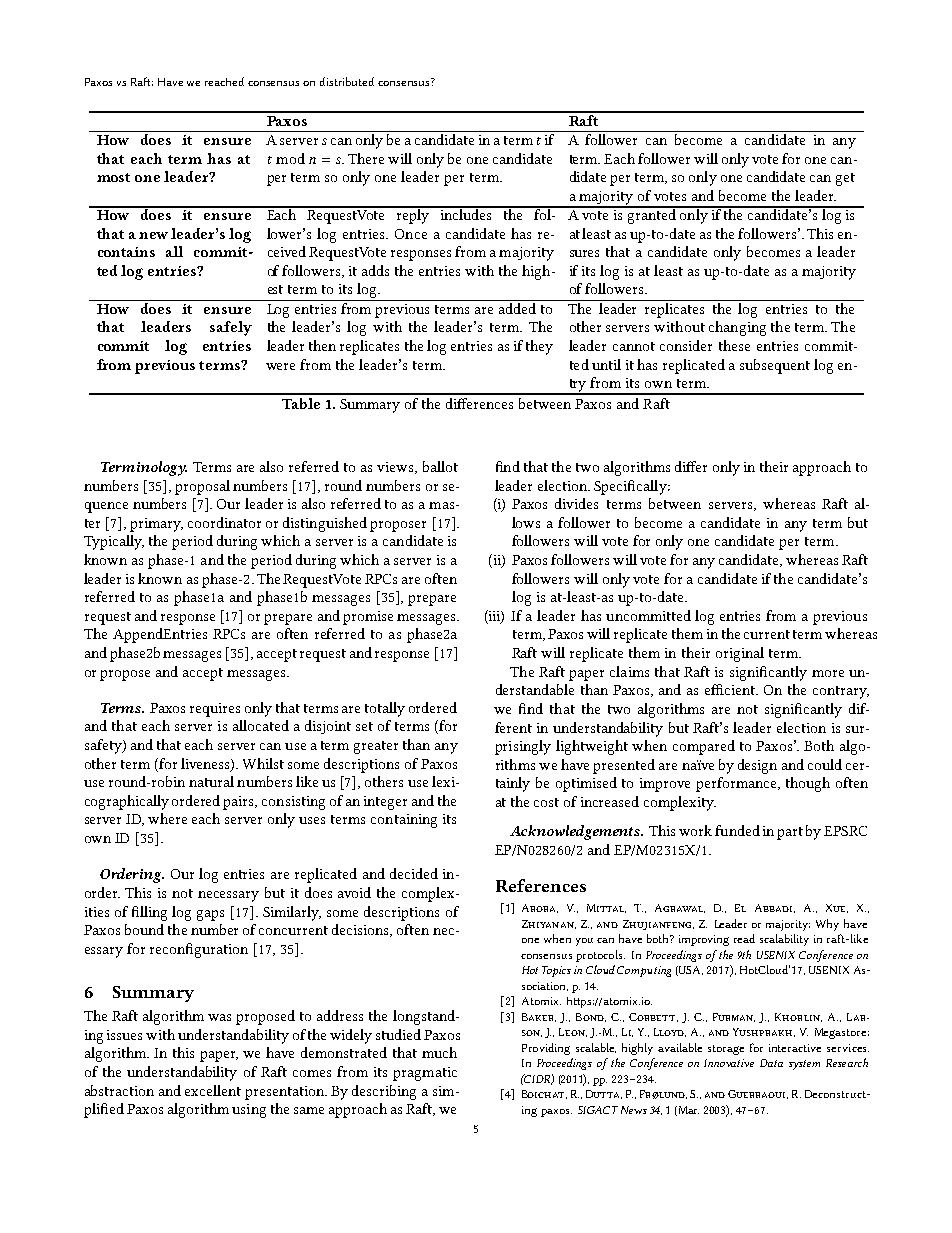 The height and width of the screenshot is (1233, 952). What do you see at coordinates (213, 1090) in the screenshot?
I see `excellent` at bounding box center [213, 1090].
